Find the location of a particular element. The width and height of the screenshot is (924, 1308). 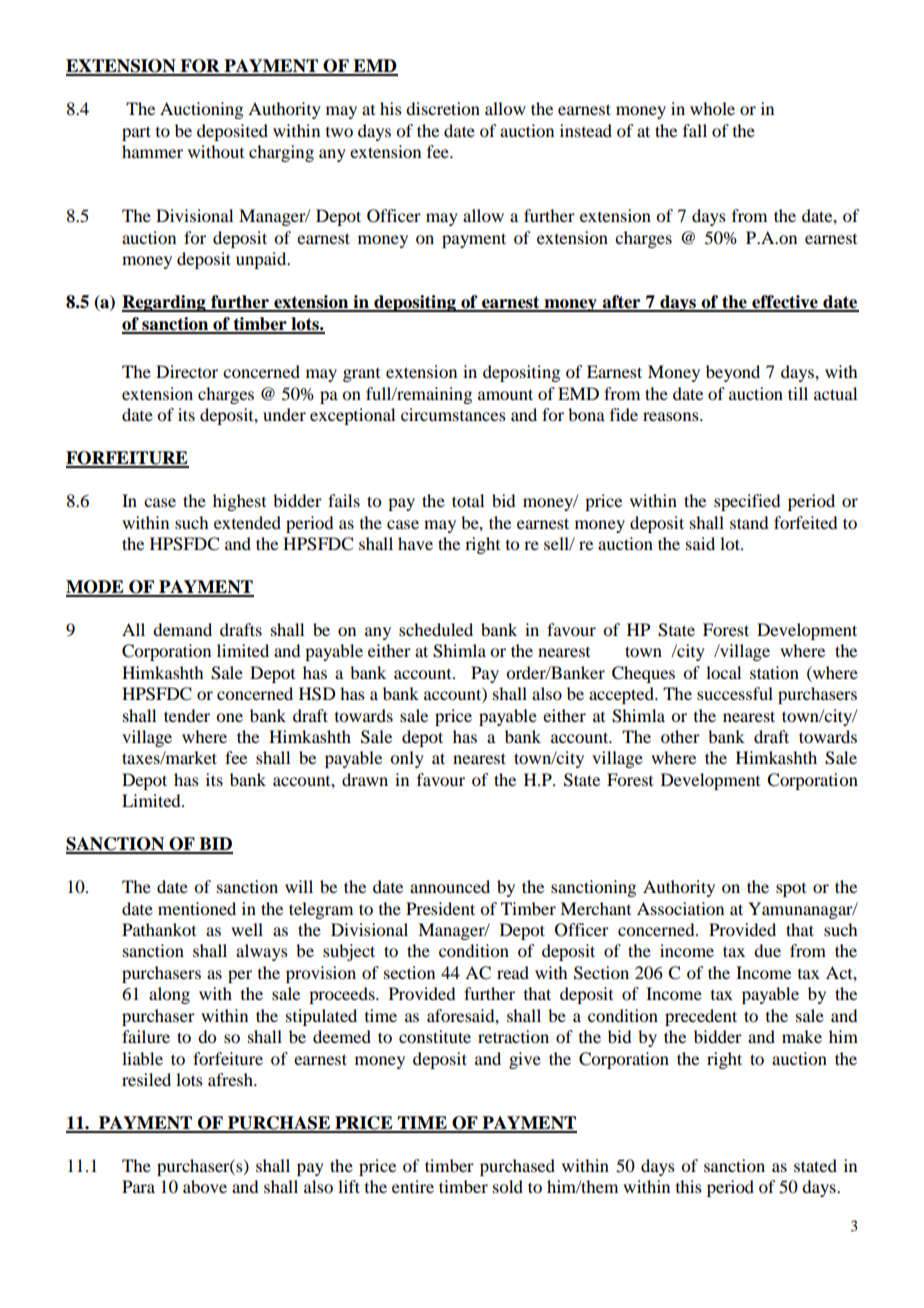

hammer is located at coordinates (152, 151).
